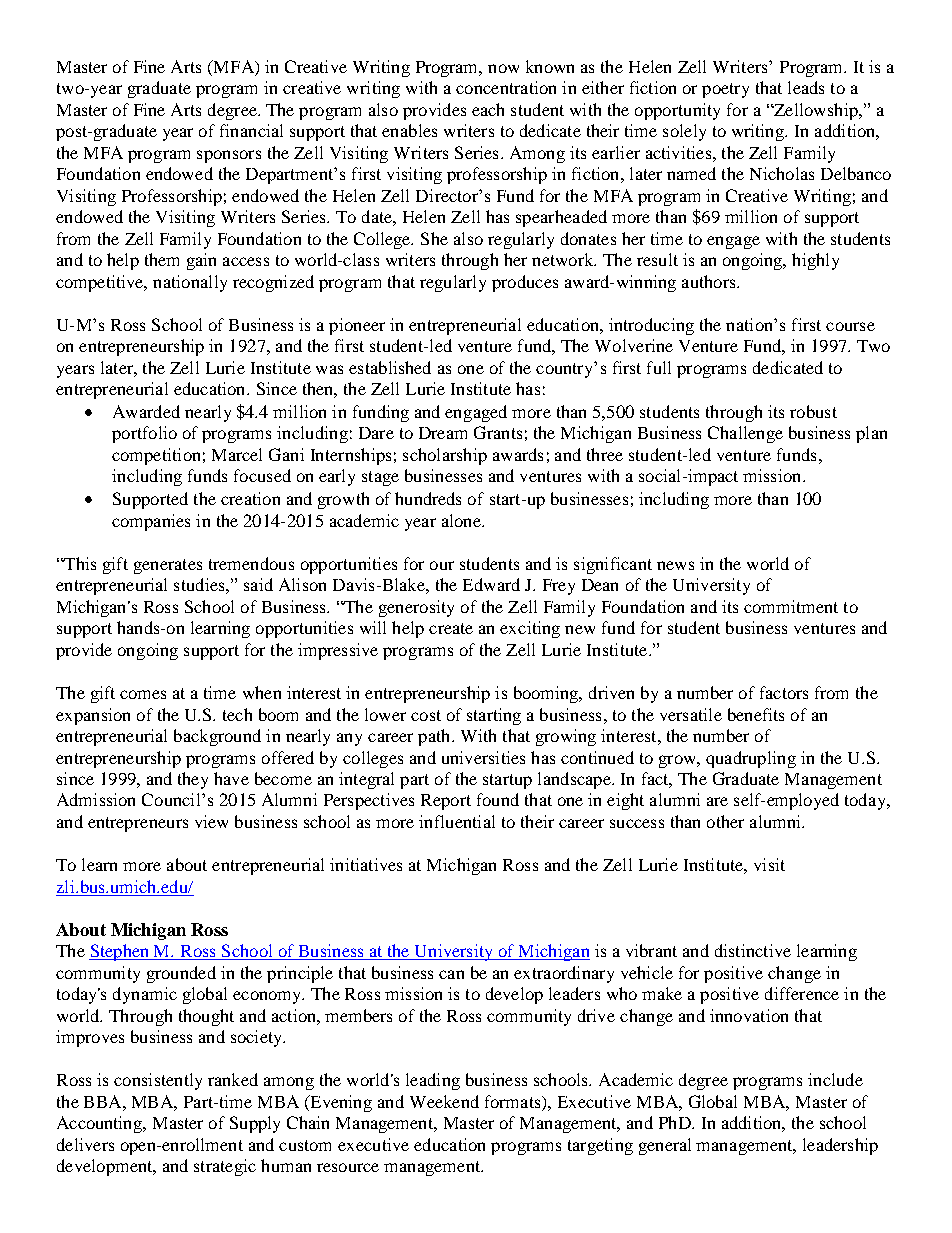 The width and height of the page is (952, 1233). What do you see at coordinates (756, 714) in the page?
I see `benefits` at bounding box center [756, 714].
